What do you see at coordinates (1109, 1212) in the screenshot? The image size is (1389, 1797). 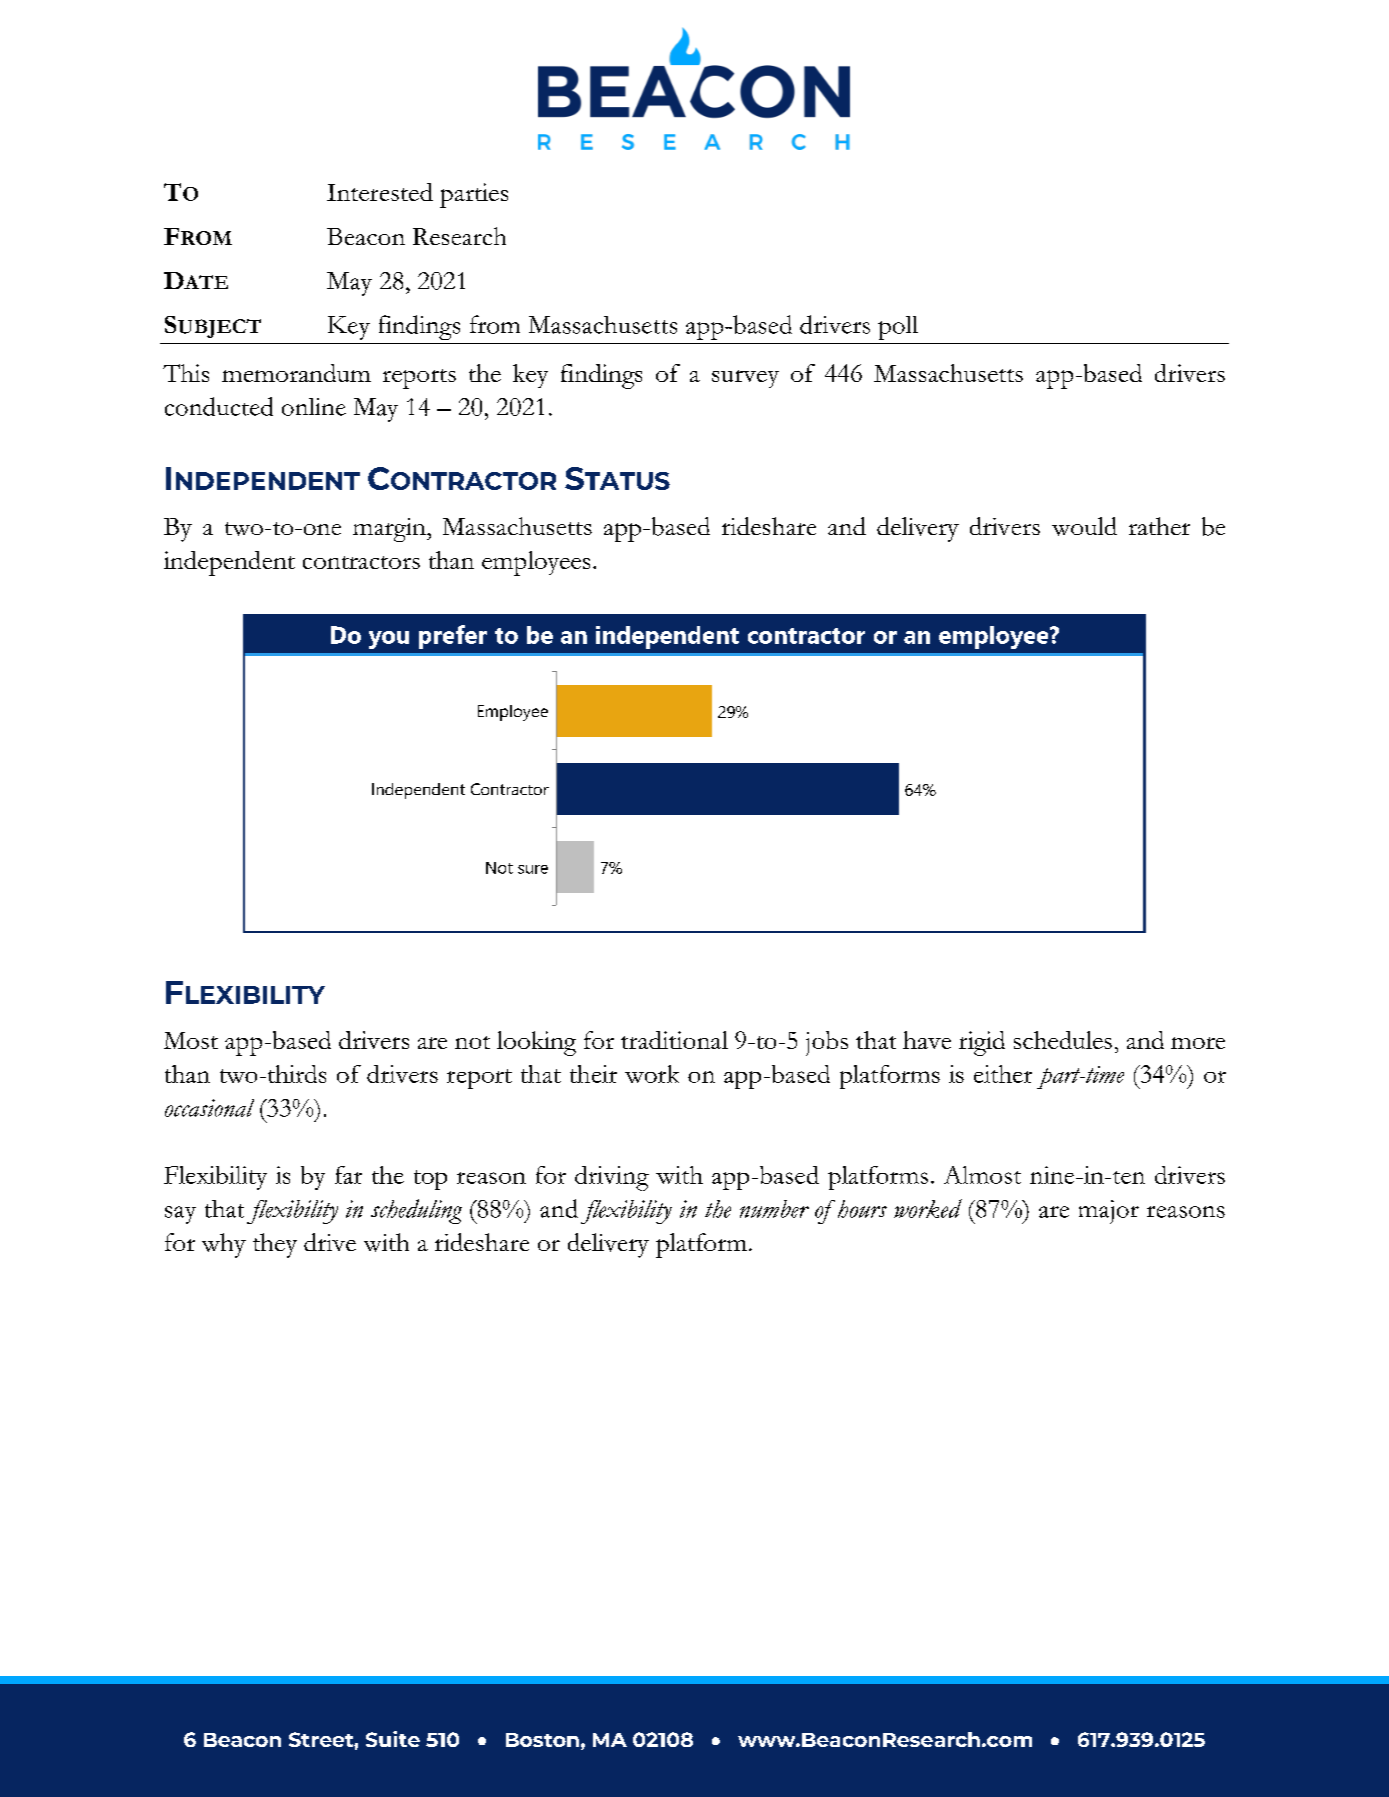 I see `major` at bounding box center [1109, 1212].
